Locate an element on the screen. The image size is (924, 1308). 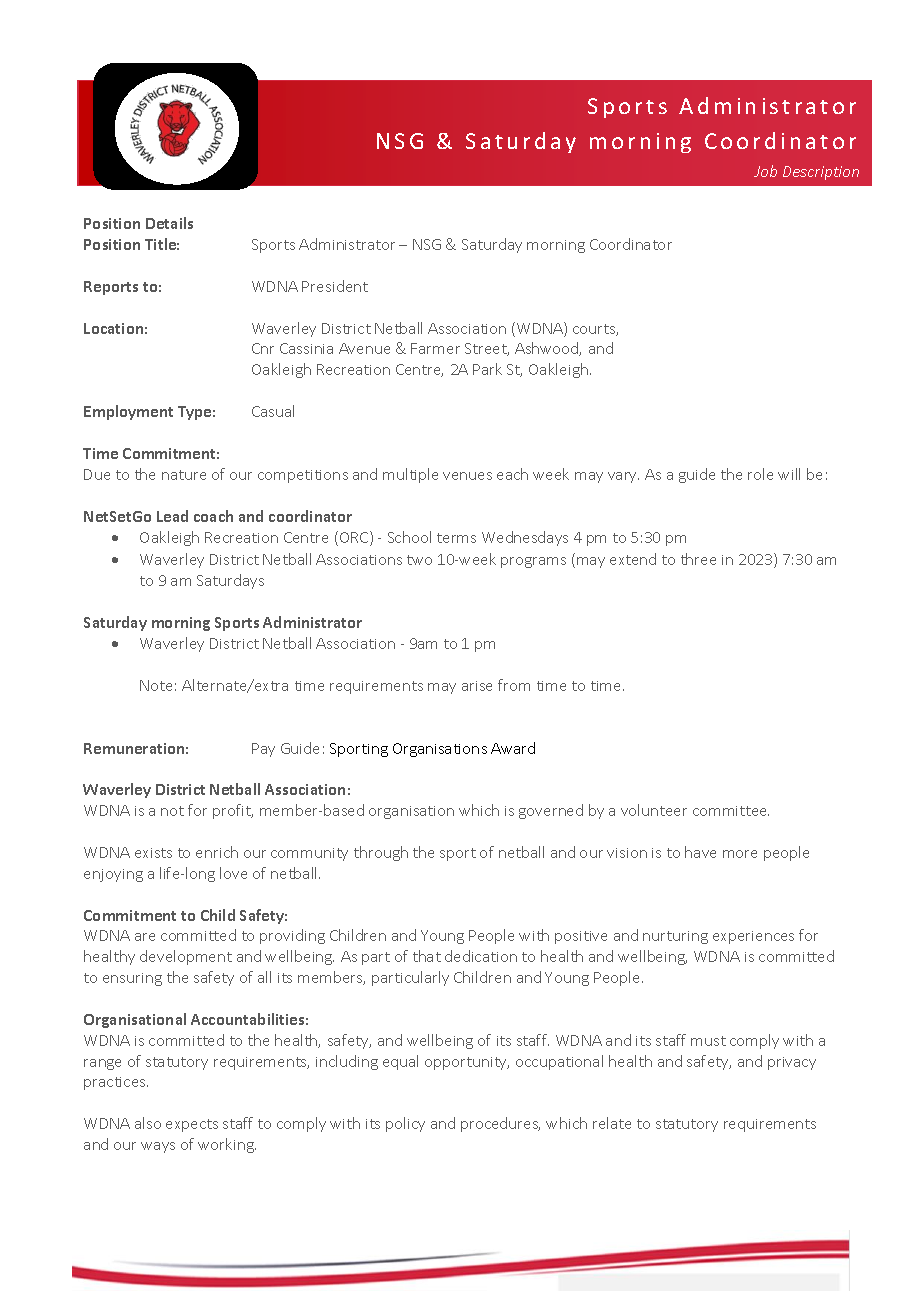
Details is located at coordinates (169, 223).
